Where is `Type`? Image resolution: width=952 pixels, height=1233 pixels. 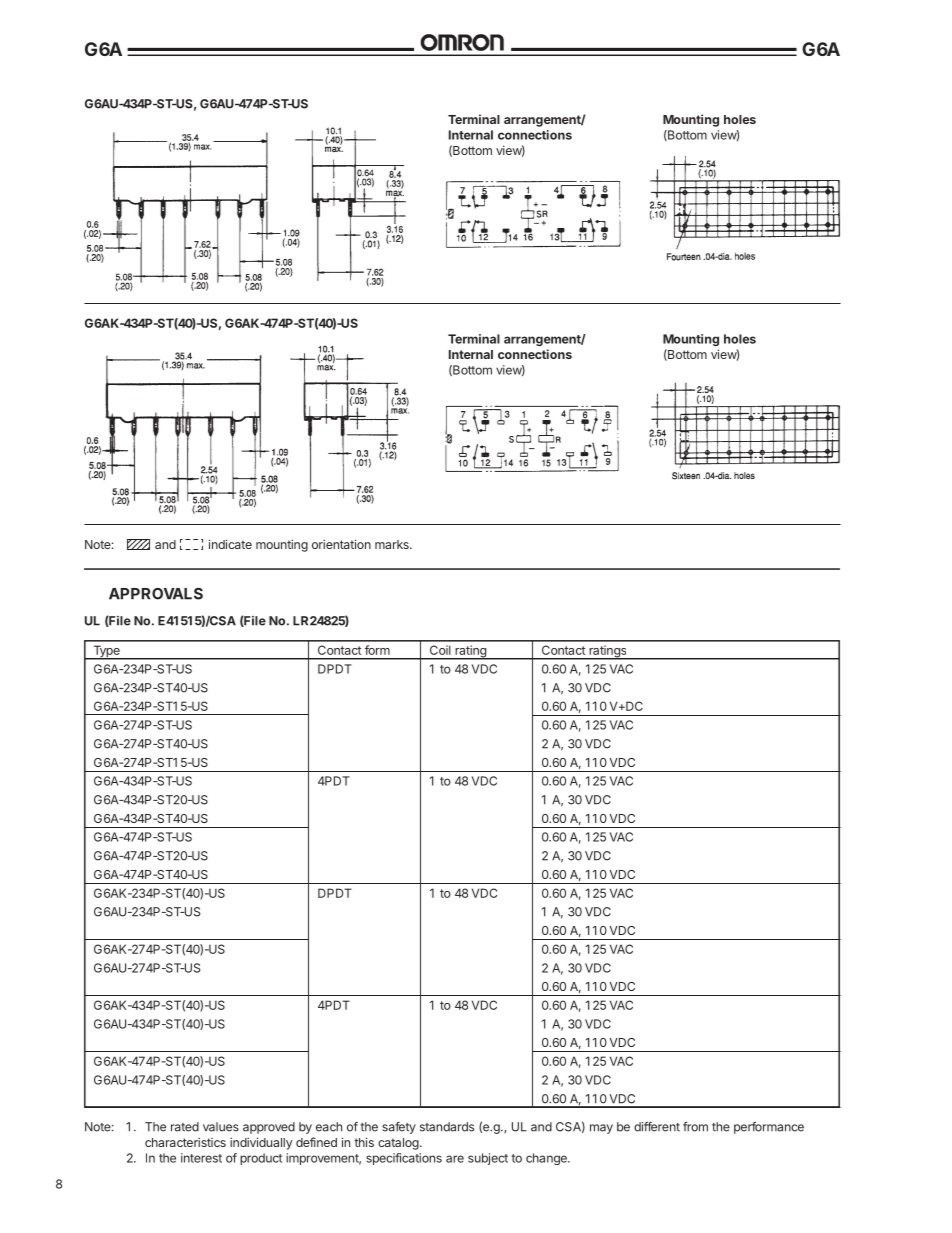
Type is located at coordinates (106, 652).
